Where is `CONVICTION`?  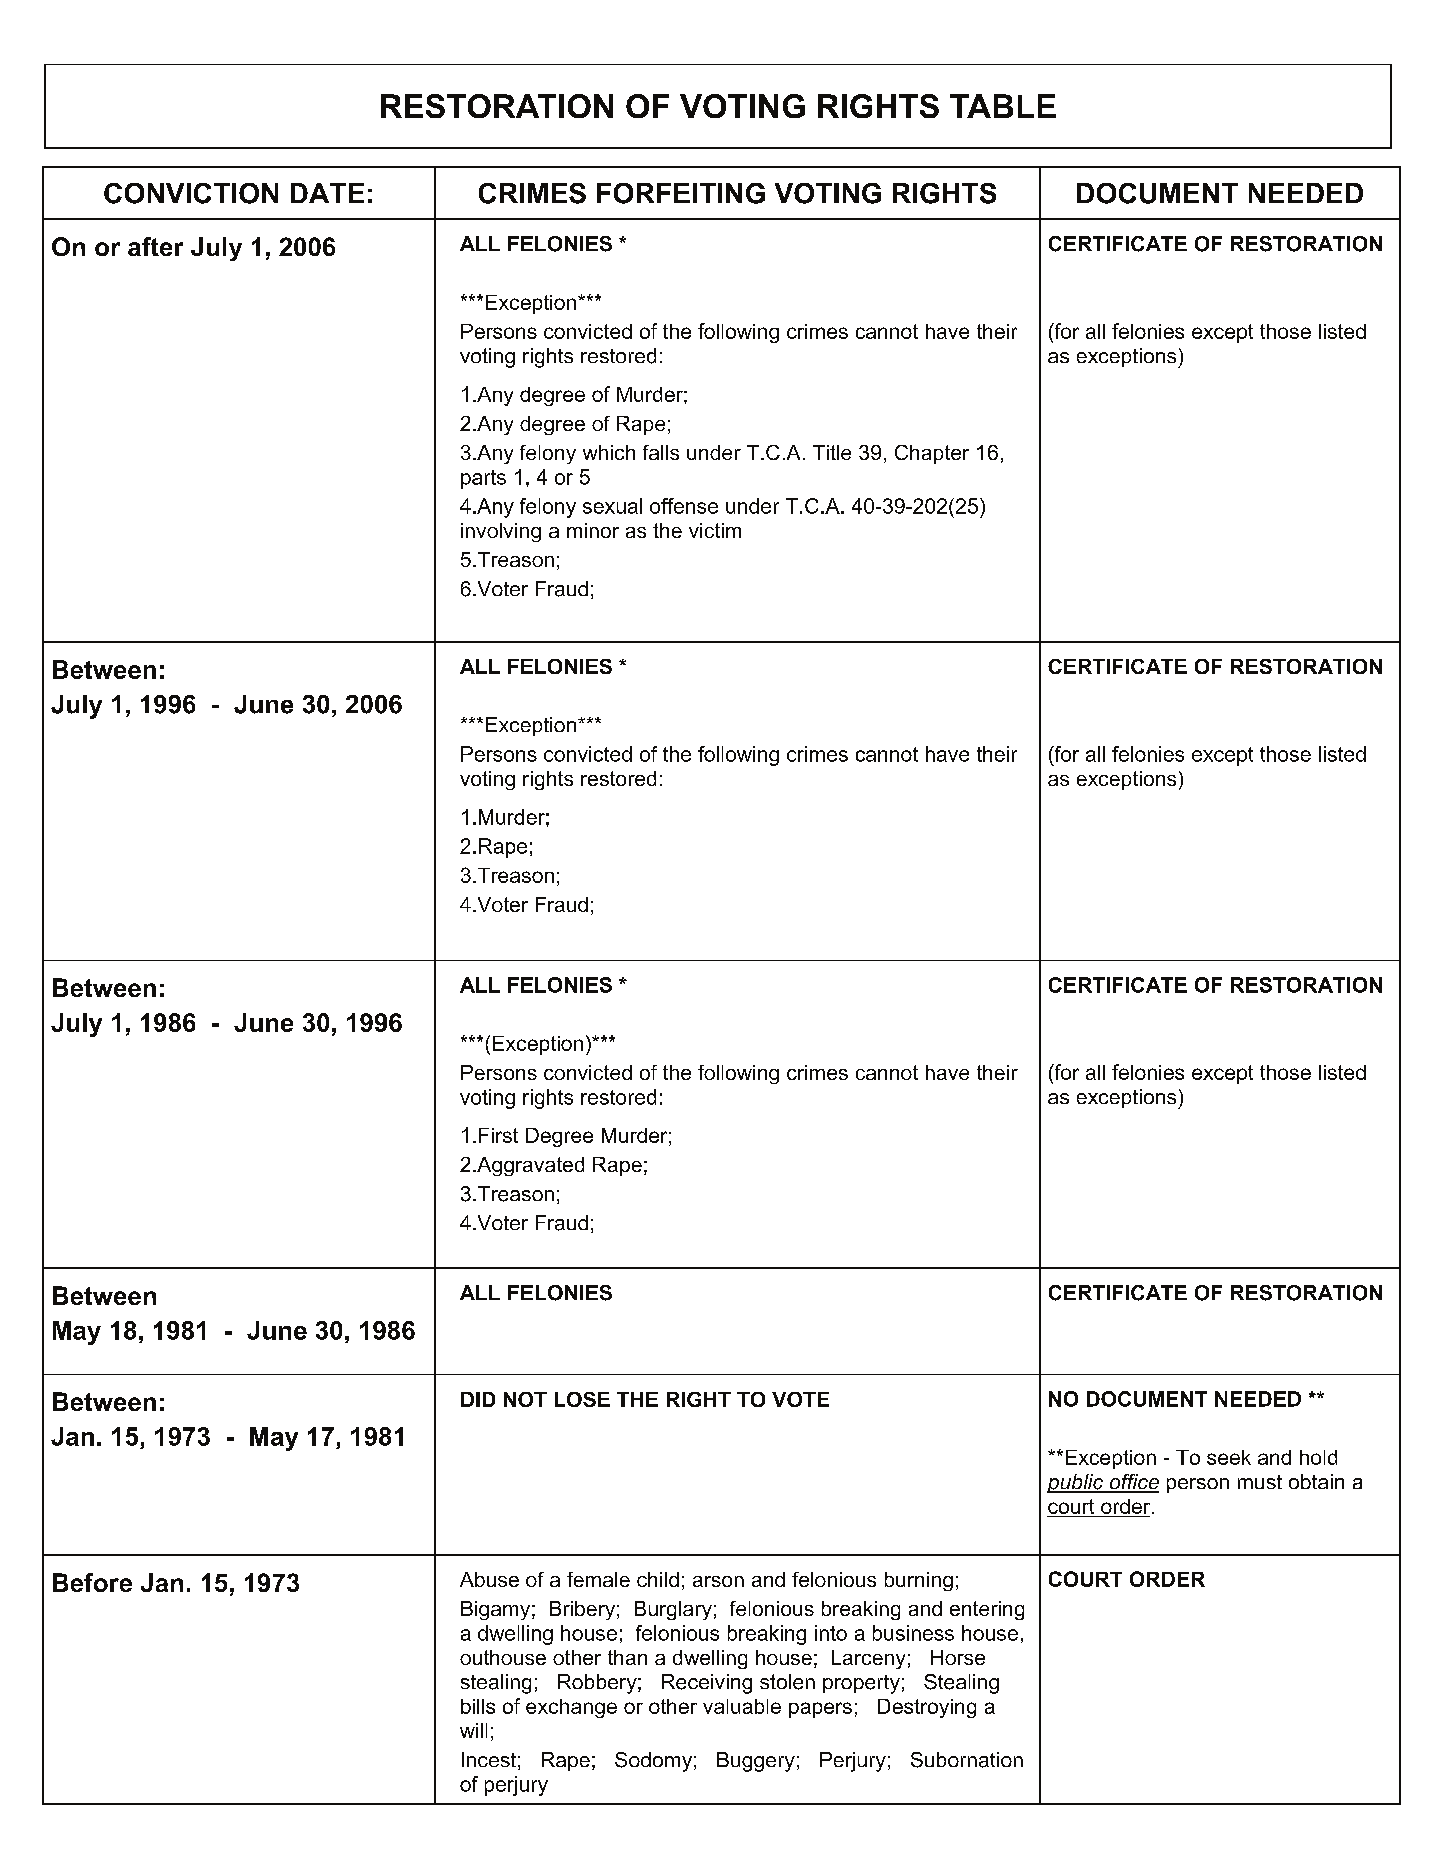
CONVICTION is located at coordinates (191, 193).
